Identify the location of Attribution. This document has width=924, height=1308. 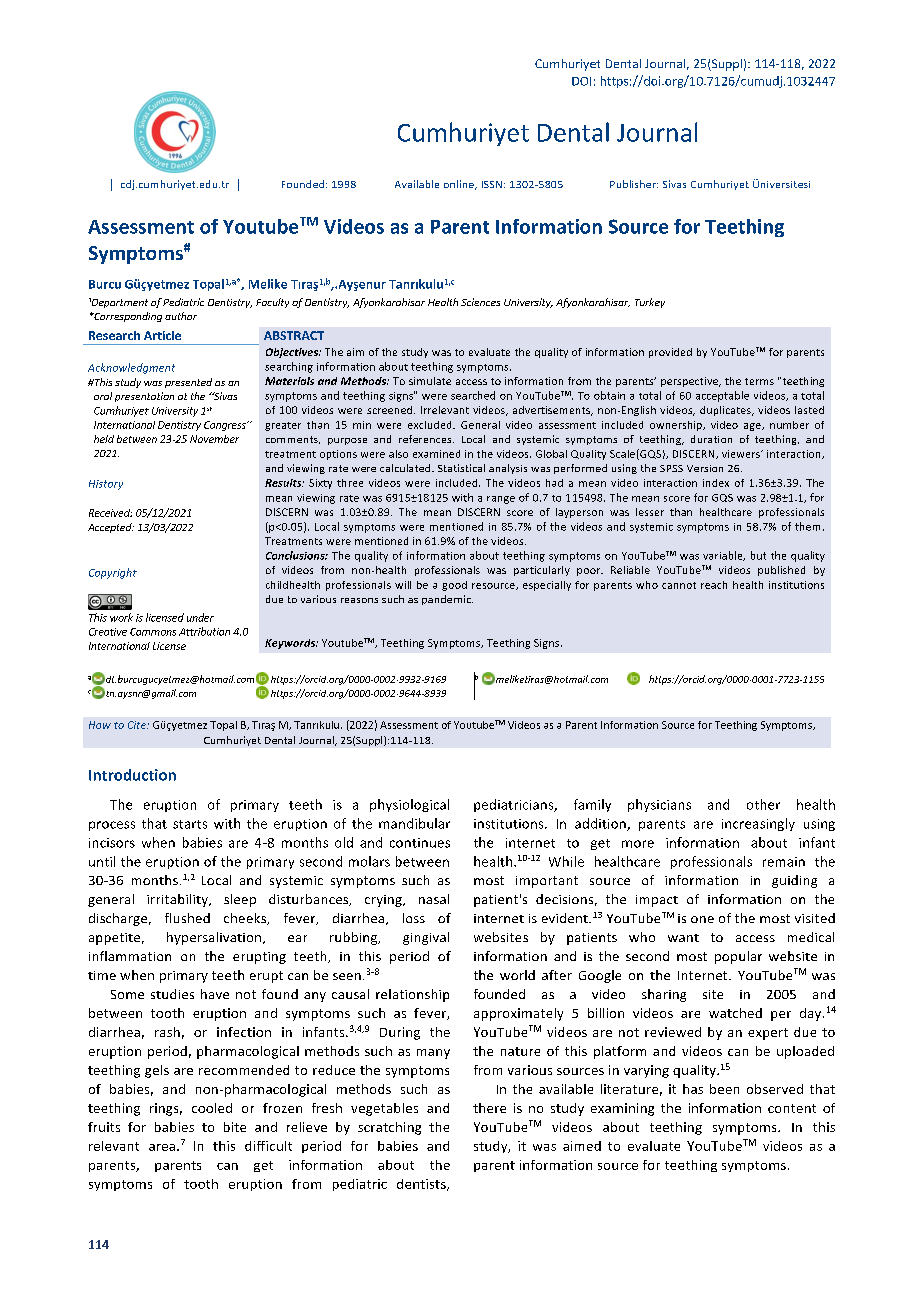
(204, 631).
